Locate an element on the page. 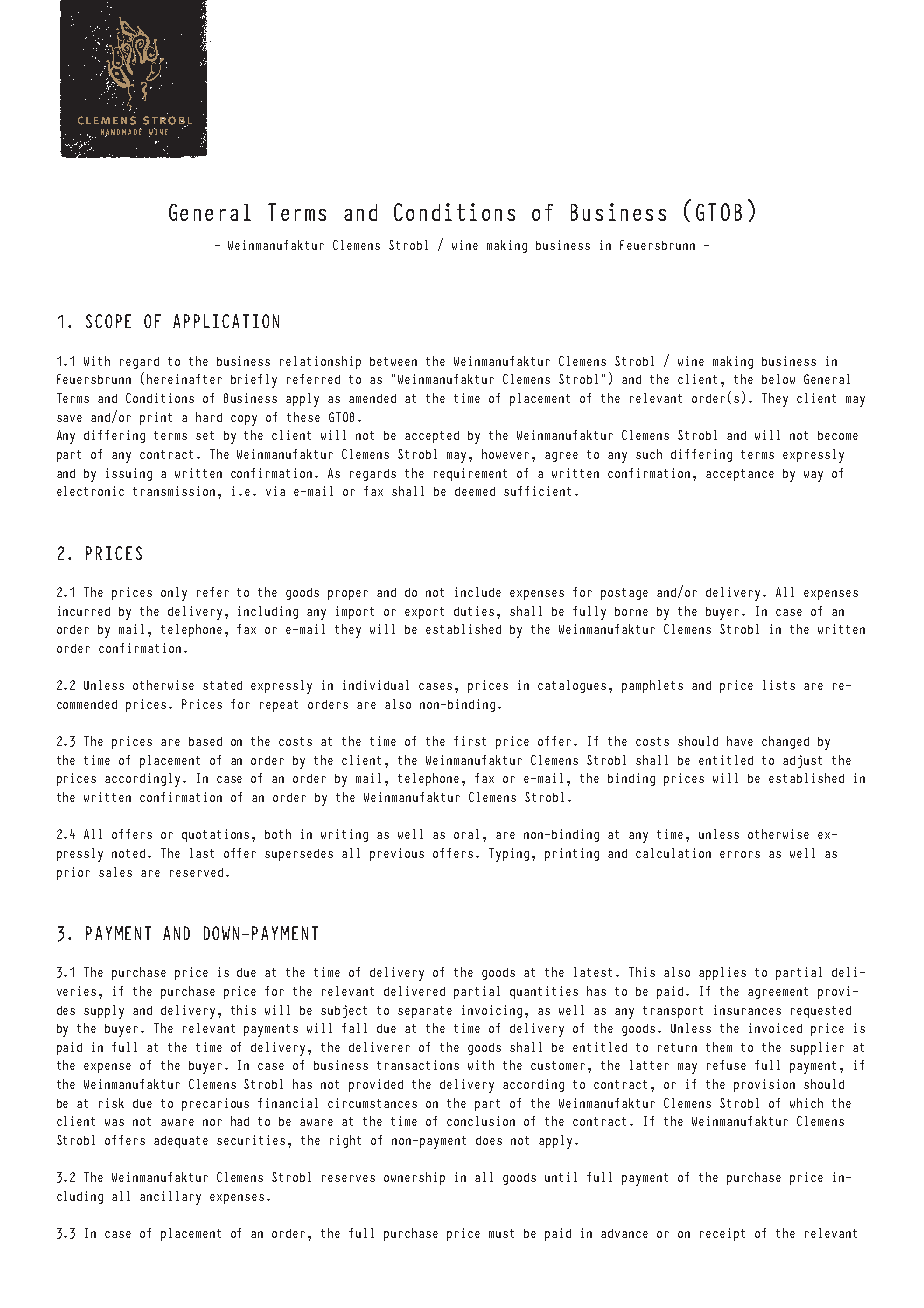  separate is located at coordinates (425, 1012).
